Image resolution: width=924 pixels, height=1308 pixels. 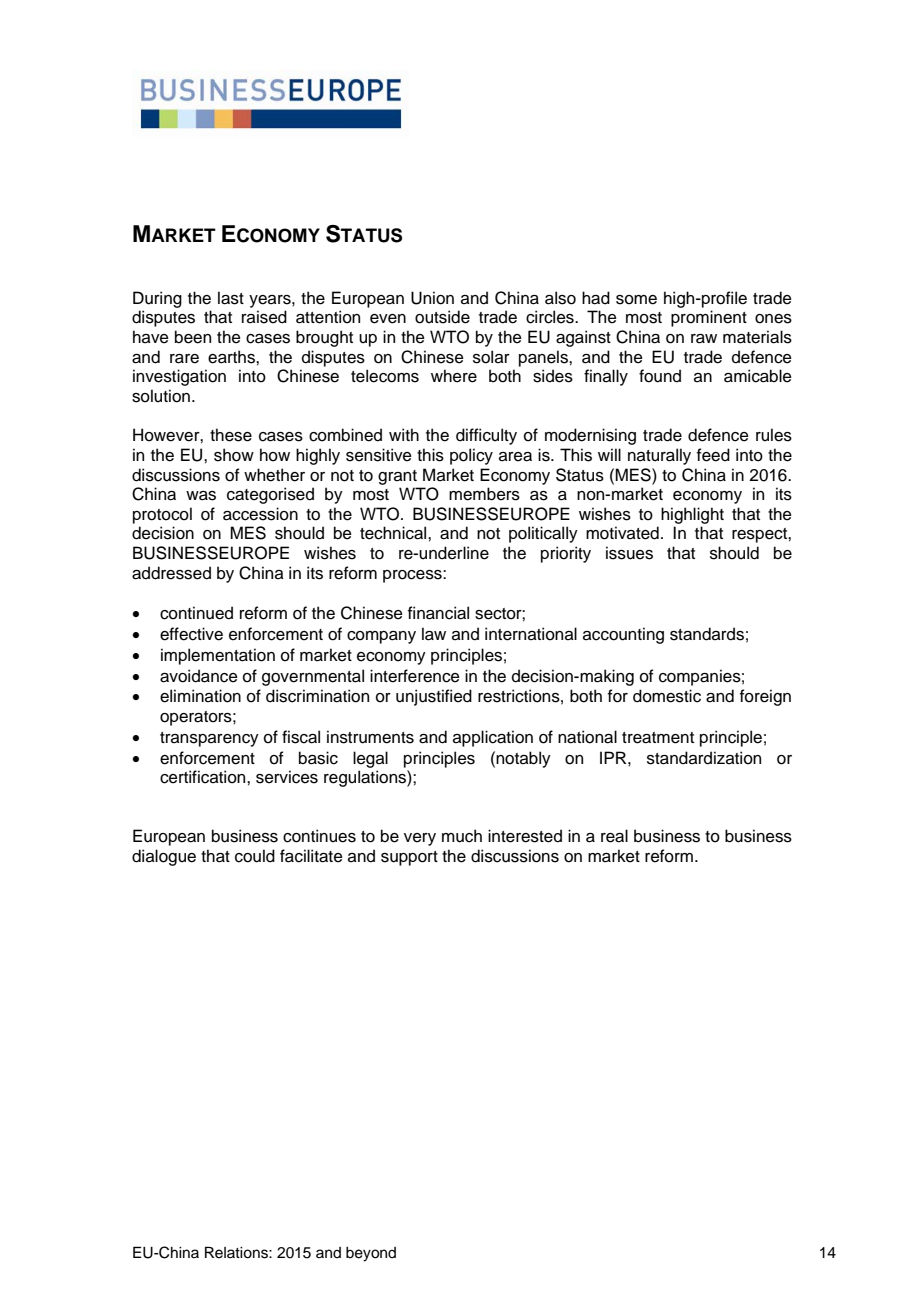 I want to click on outside, so click(x=442, y=317).
